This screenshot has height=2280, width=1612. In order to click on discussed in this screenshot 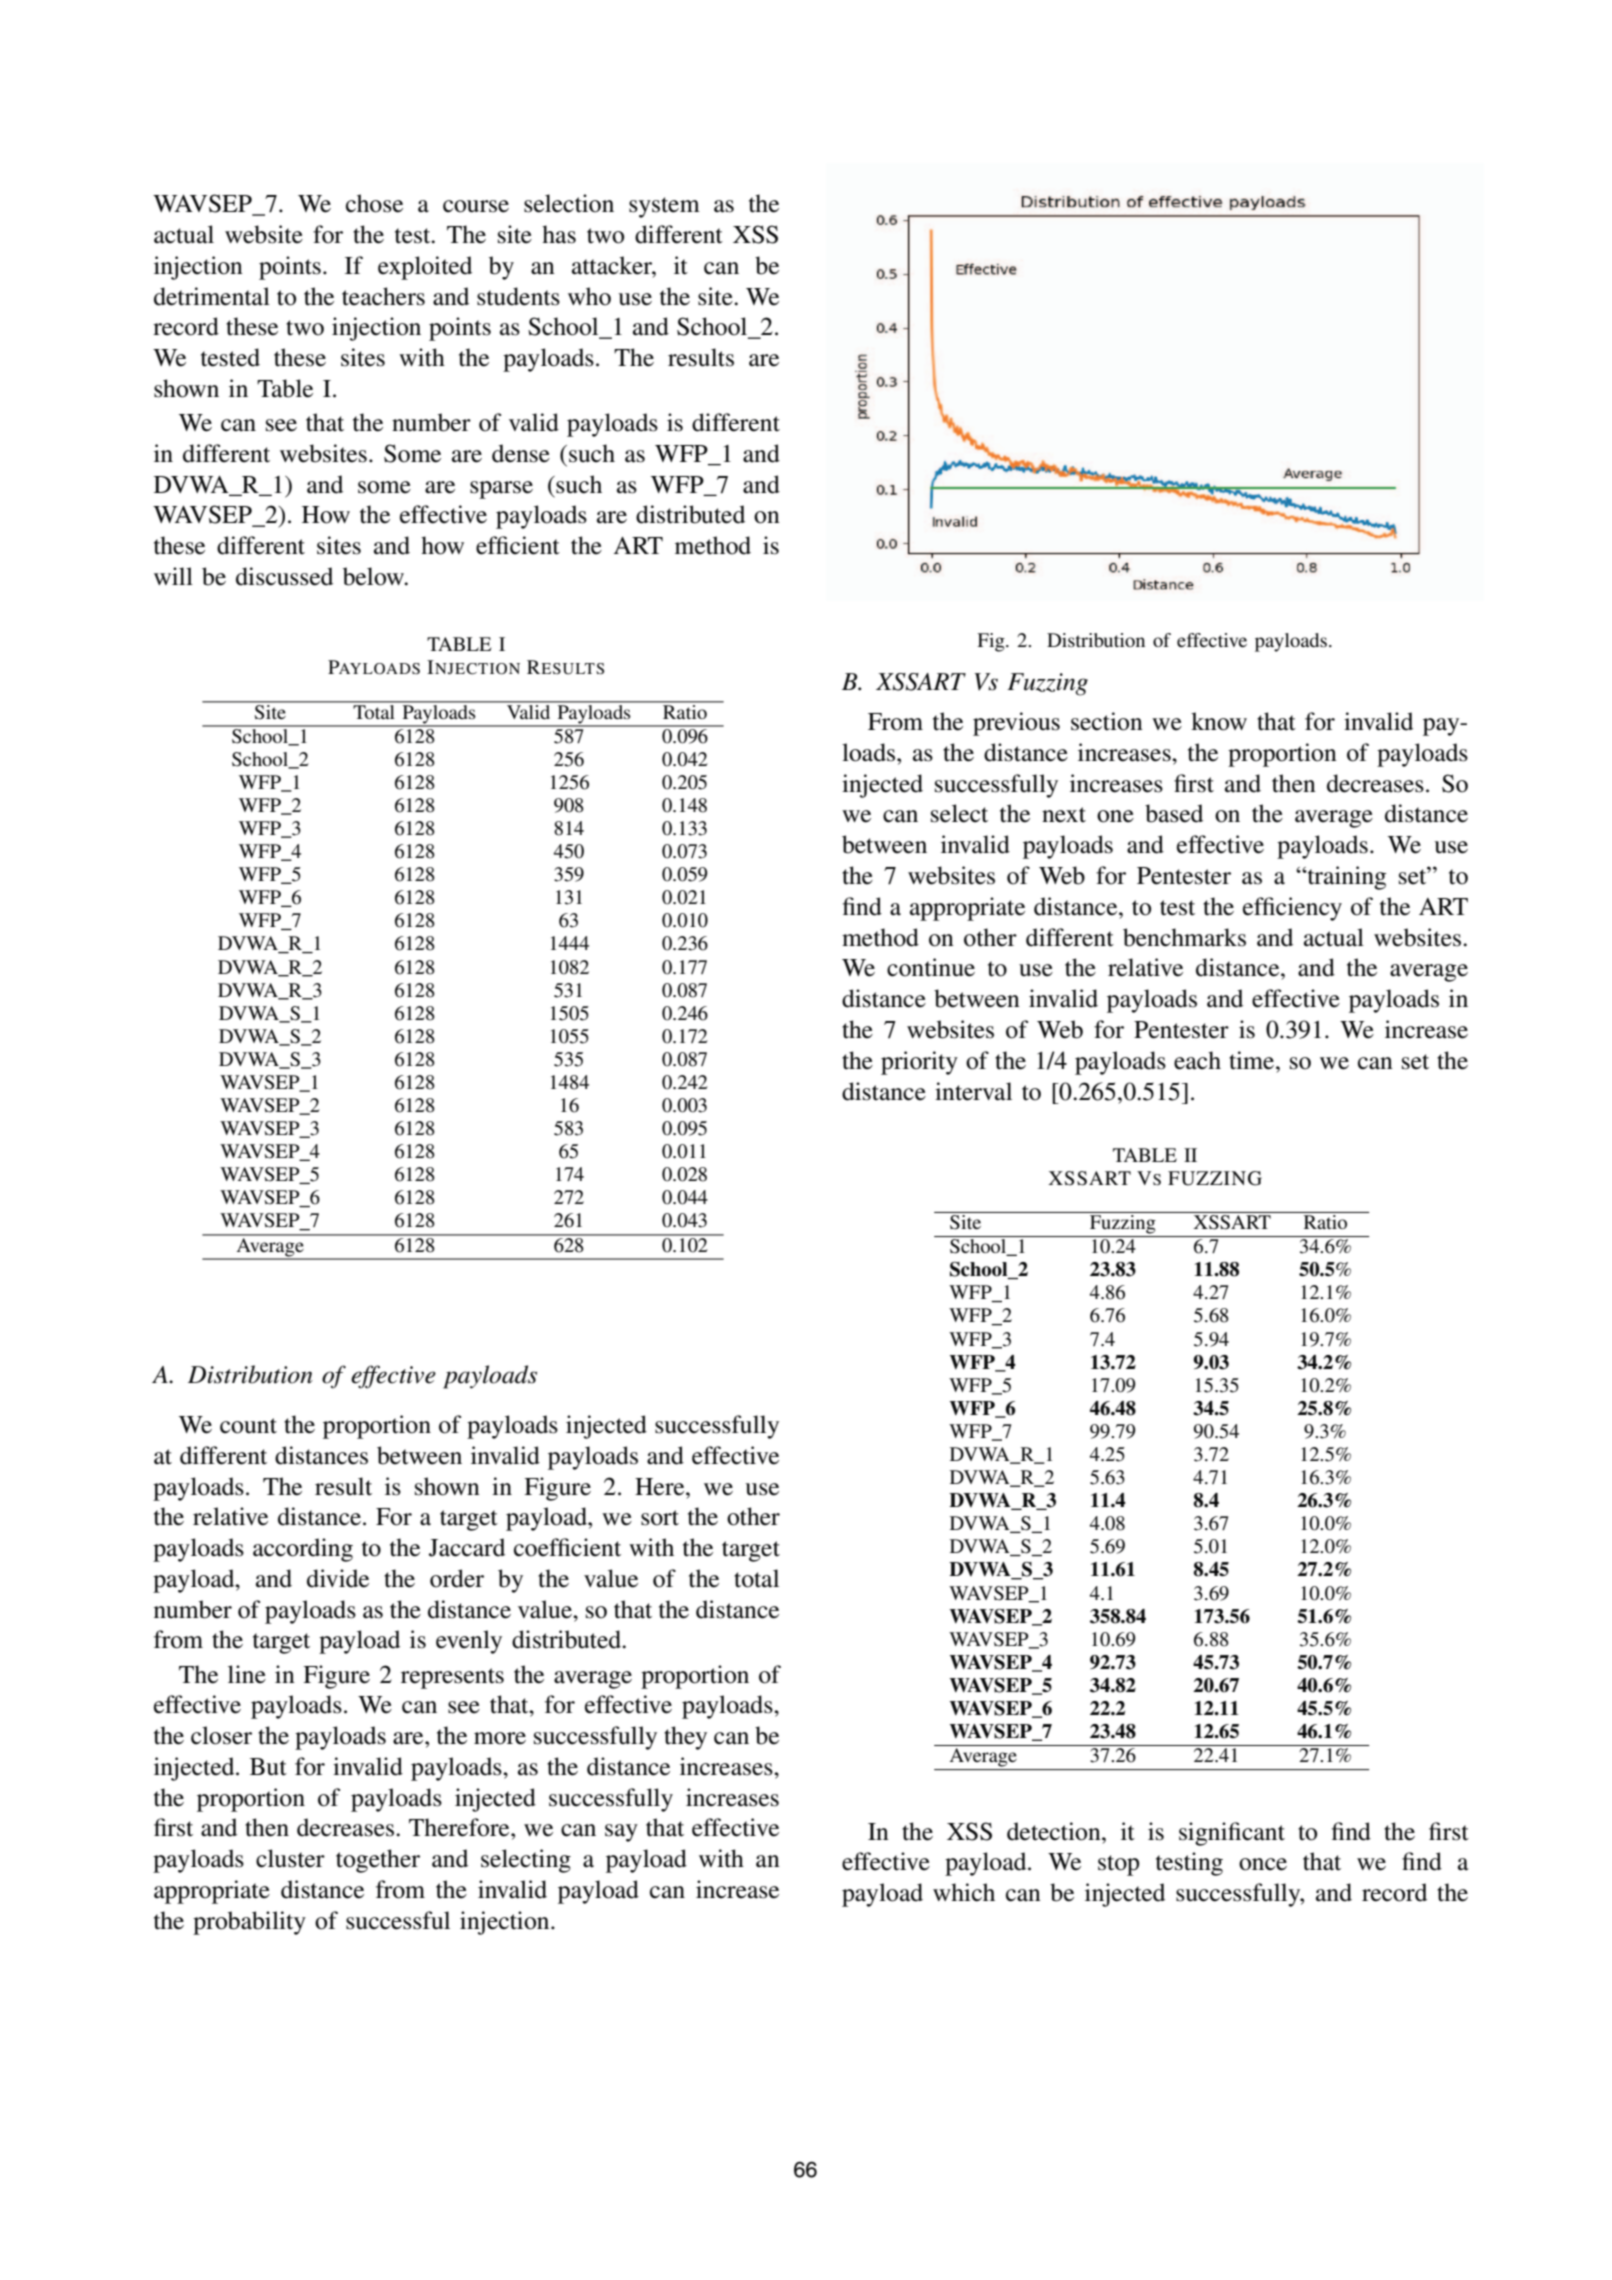, I will do `click(284, 576)`.
